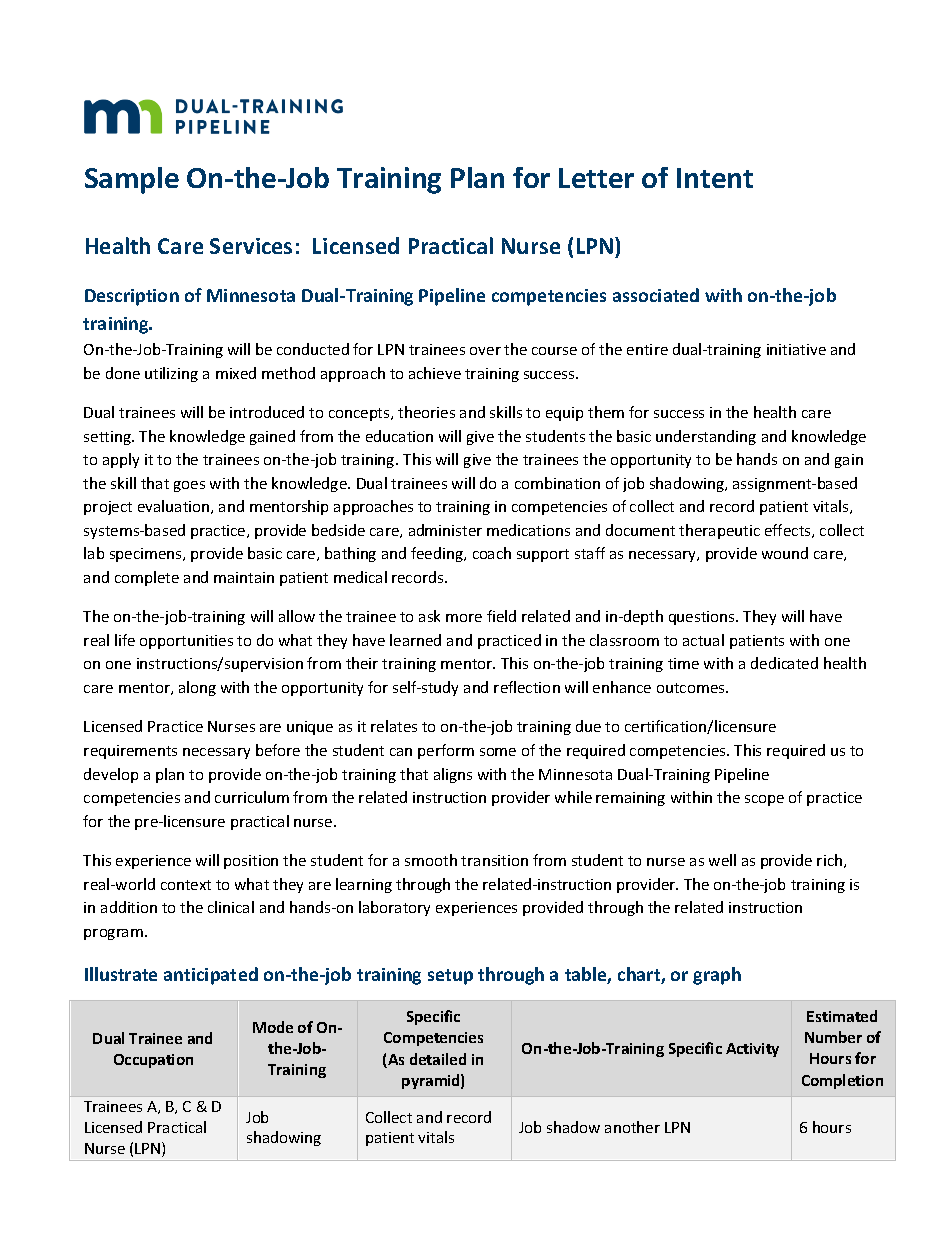 This screenshot has height=1233, width=952. What do you see at coordinates (426, 412) in the screenshot?
I see `theories` at bounding box center [426, 412].
